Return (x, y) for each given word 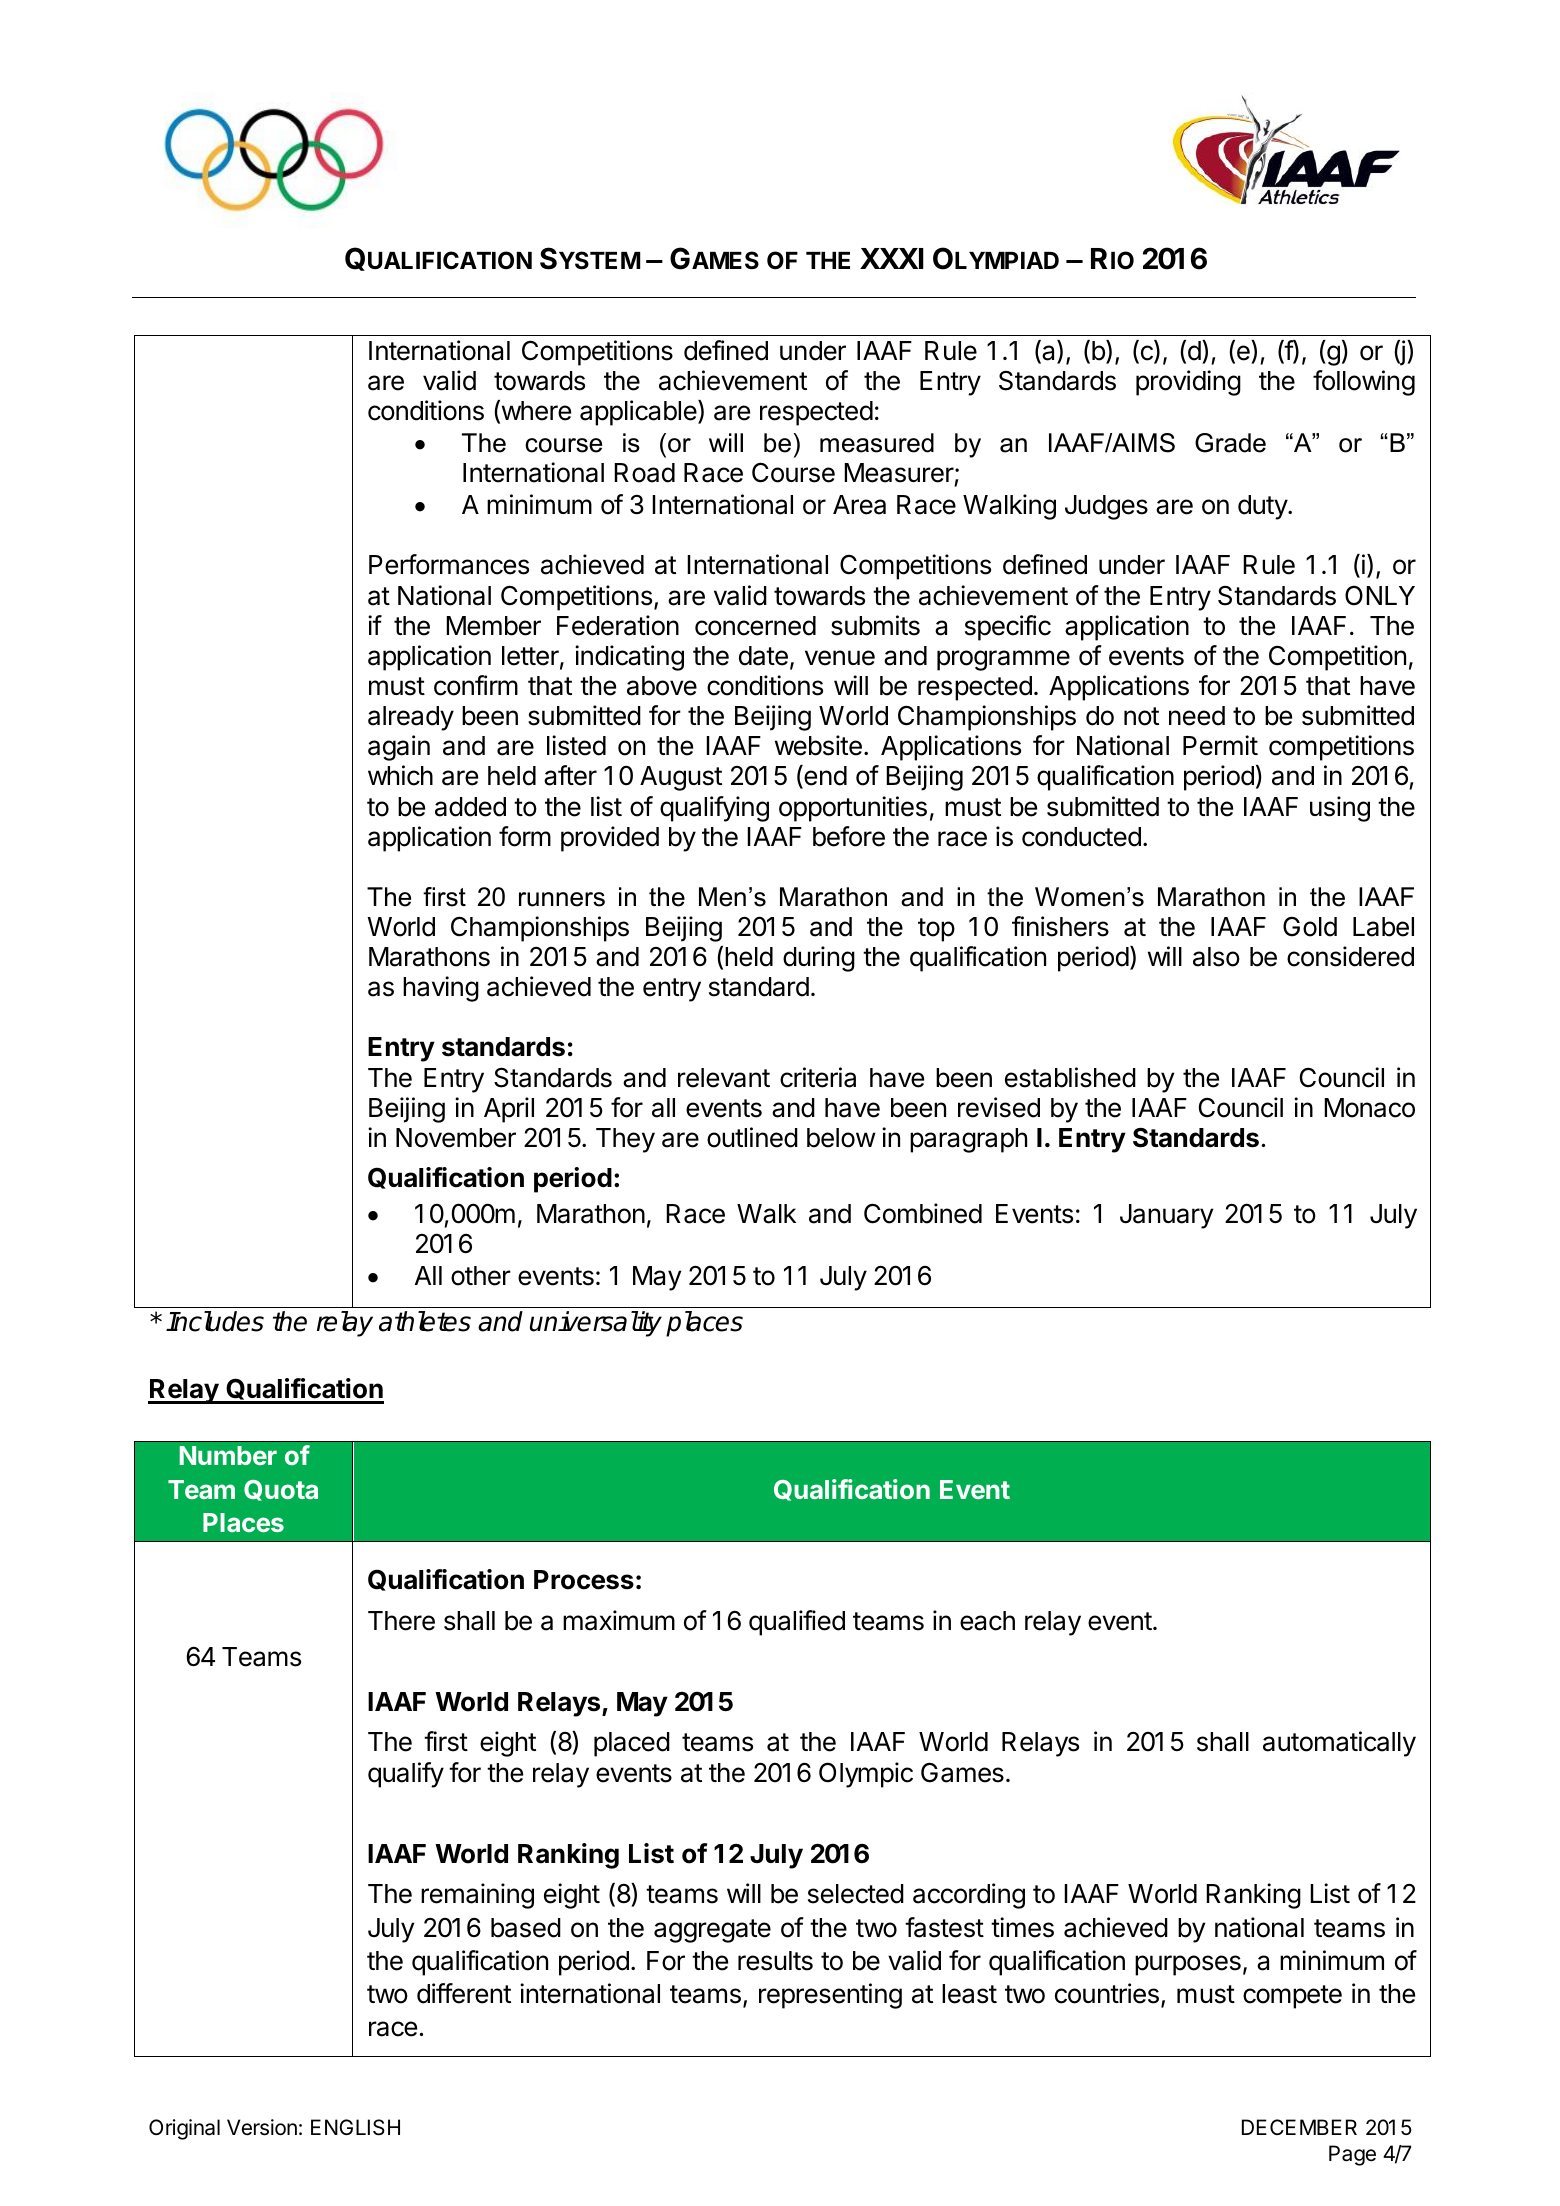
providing (1188, 383)
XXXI (892, 258)
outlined (752, 1137)
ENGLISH (355, 2127)
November (456, 1138)
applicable (639, 413)
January (1166, 1216)
